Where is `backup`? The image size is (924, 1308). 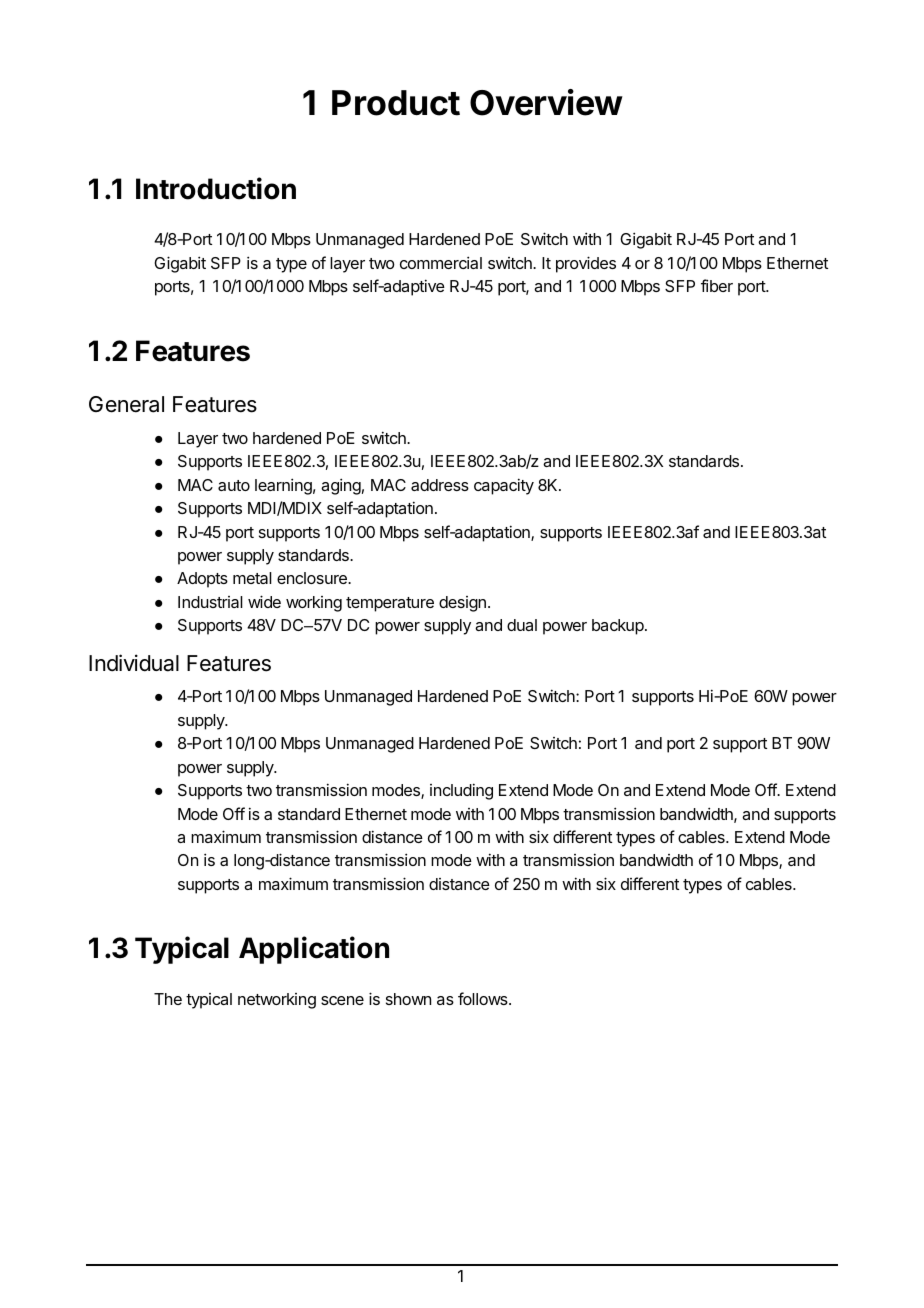 backup is located at coordinates (619, 627).
